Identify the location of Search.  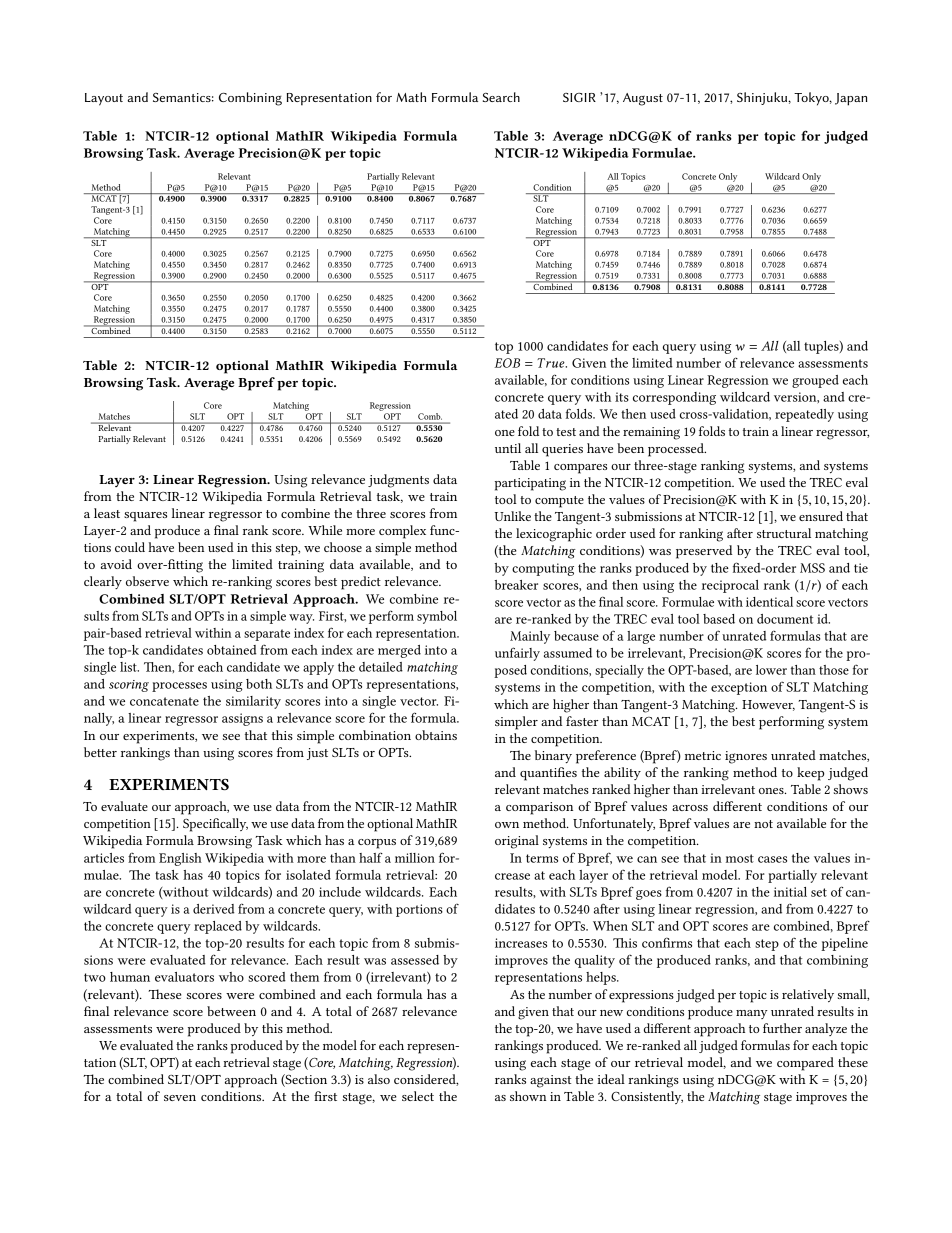
(501, 97).
